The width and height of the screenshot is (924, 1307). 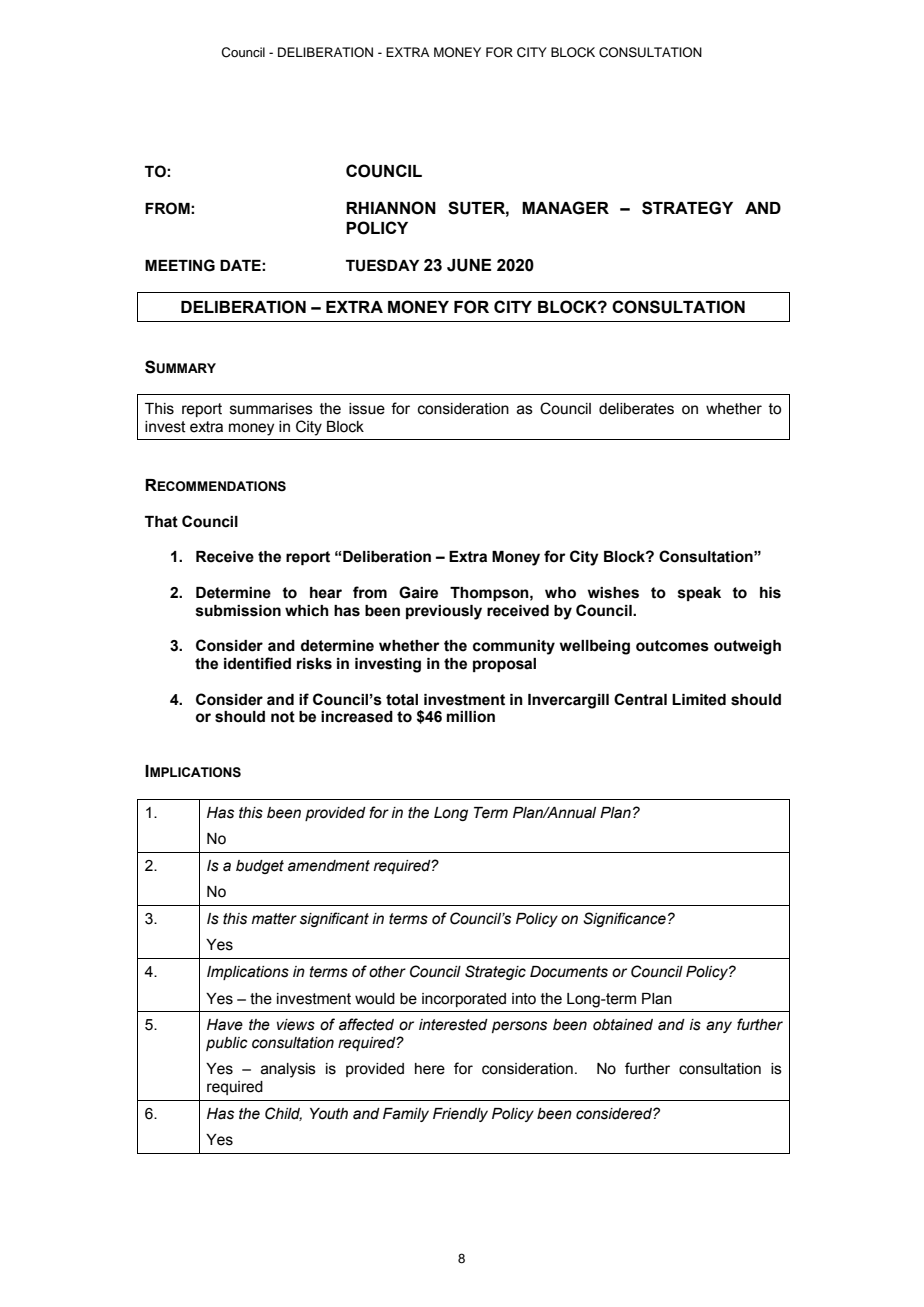 I want to click on STRATEGY, so click(x=687, y=208).
